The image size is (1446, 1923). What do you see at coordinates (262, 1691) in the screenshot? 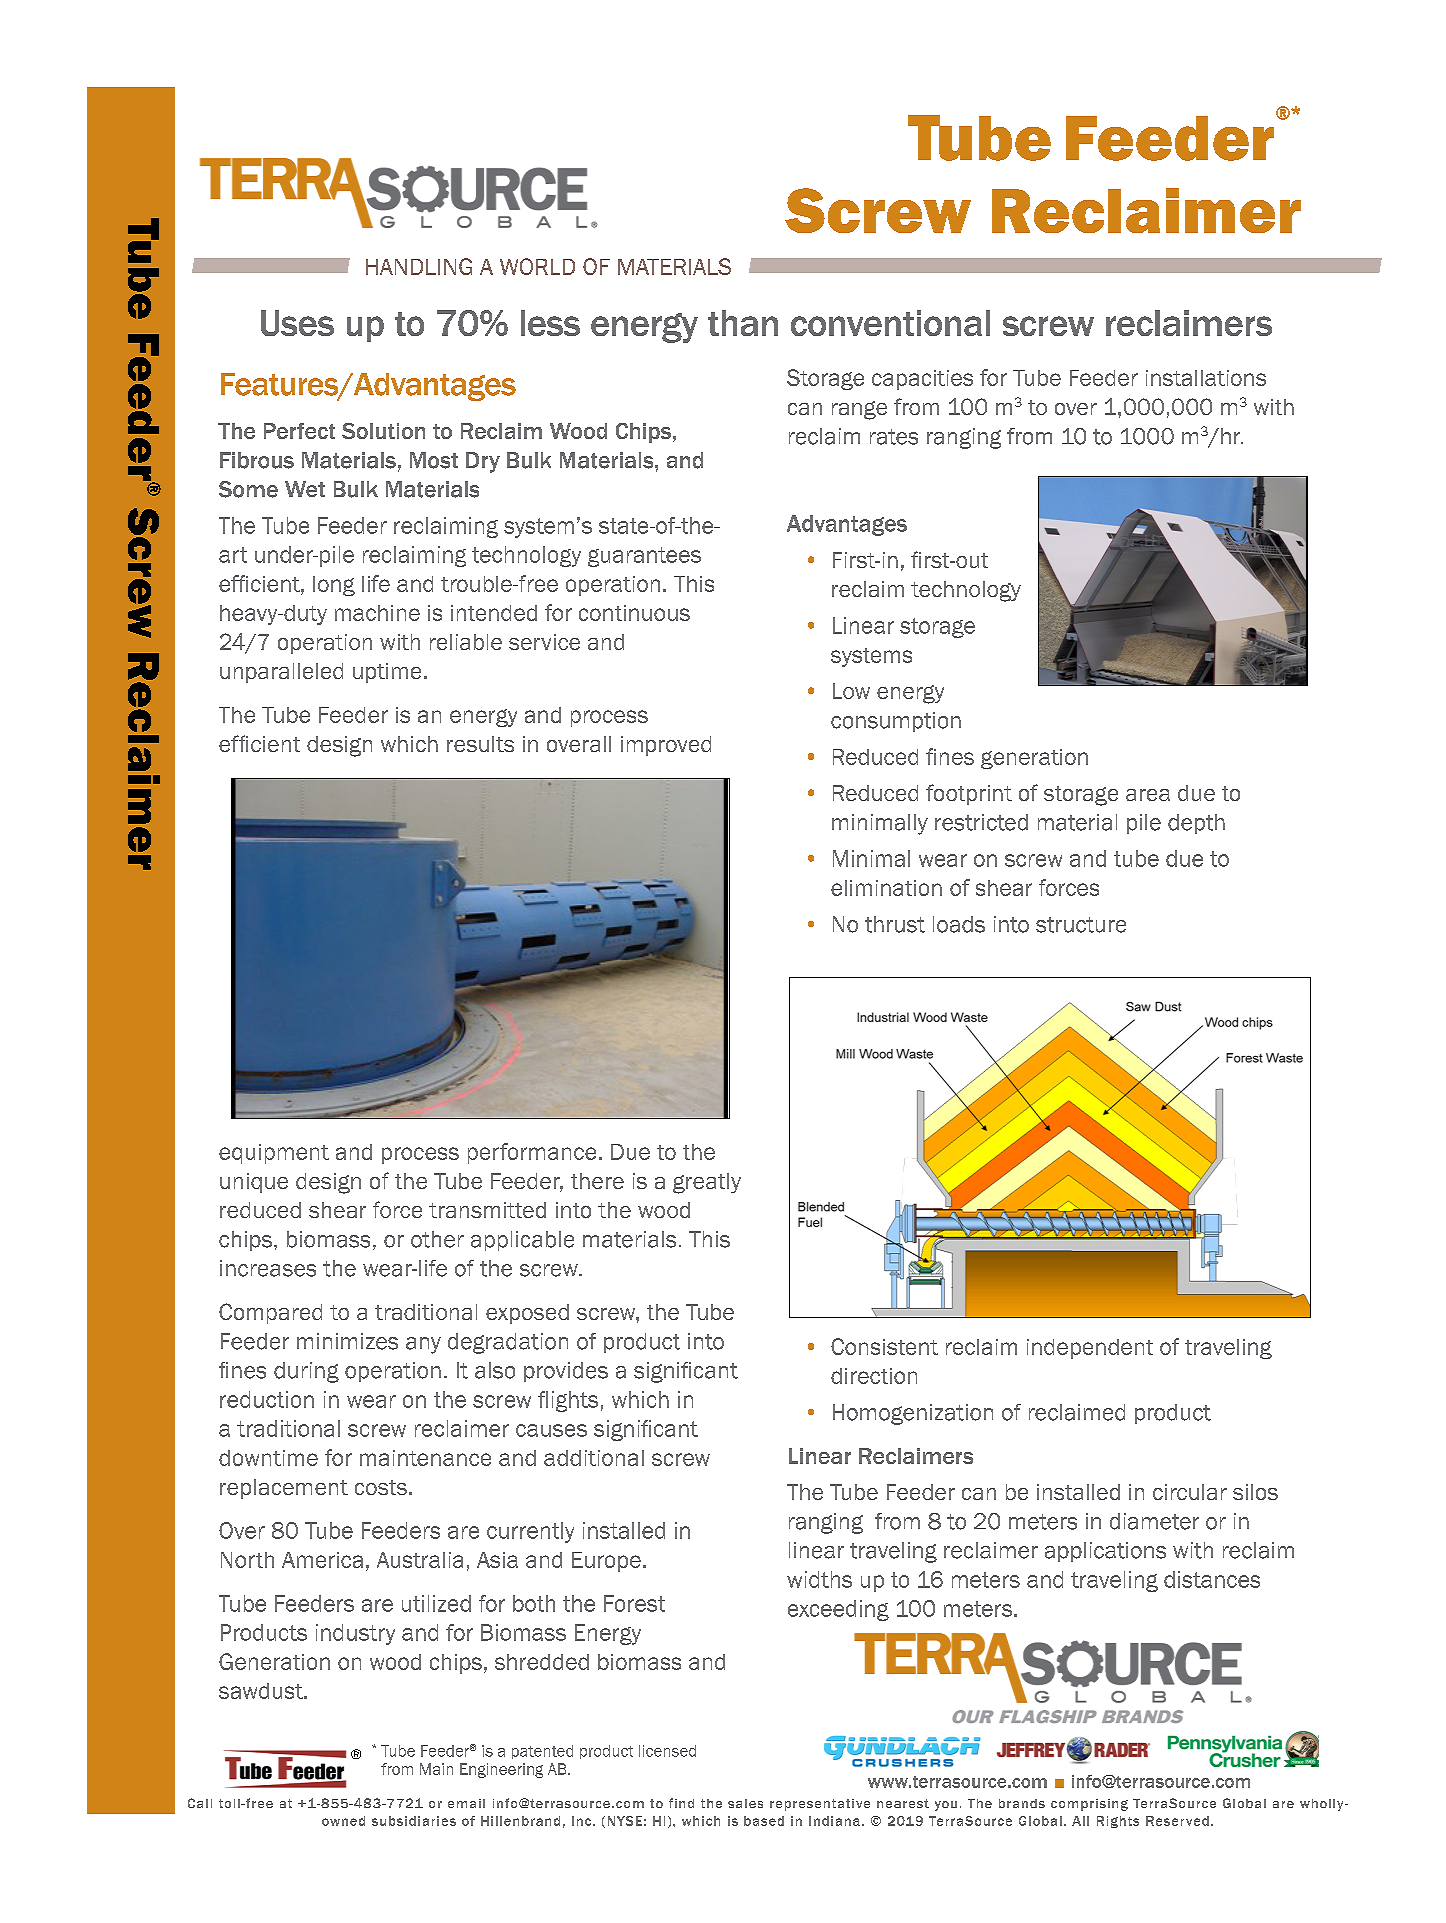
I see `sawdust` at bounding box center [262, 1691].
